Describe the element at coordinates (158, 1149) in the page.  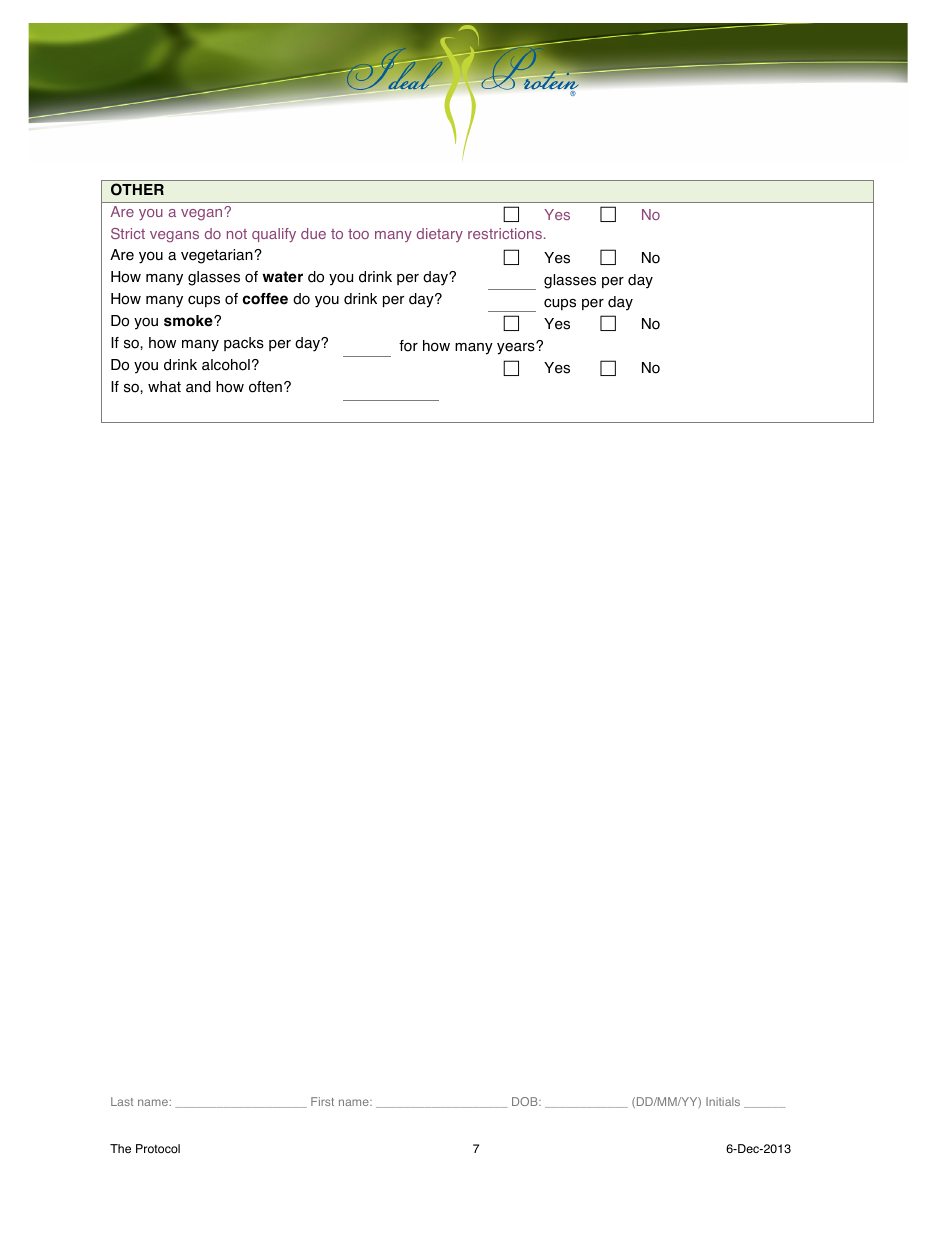
I see `Protocol` at that location.
